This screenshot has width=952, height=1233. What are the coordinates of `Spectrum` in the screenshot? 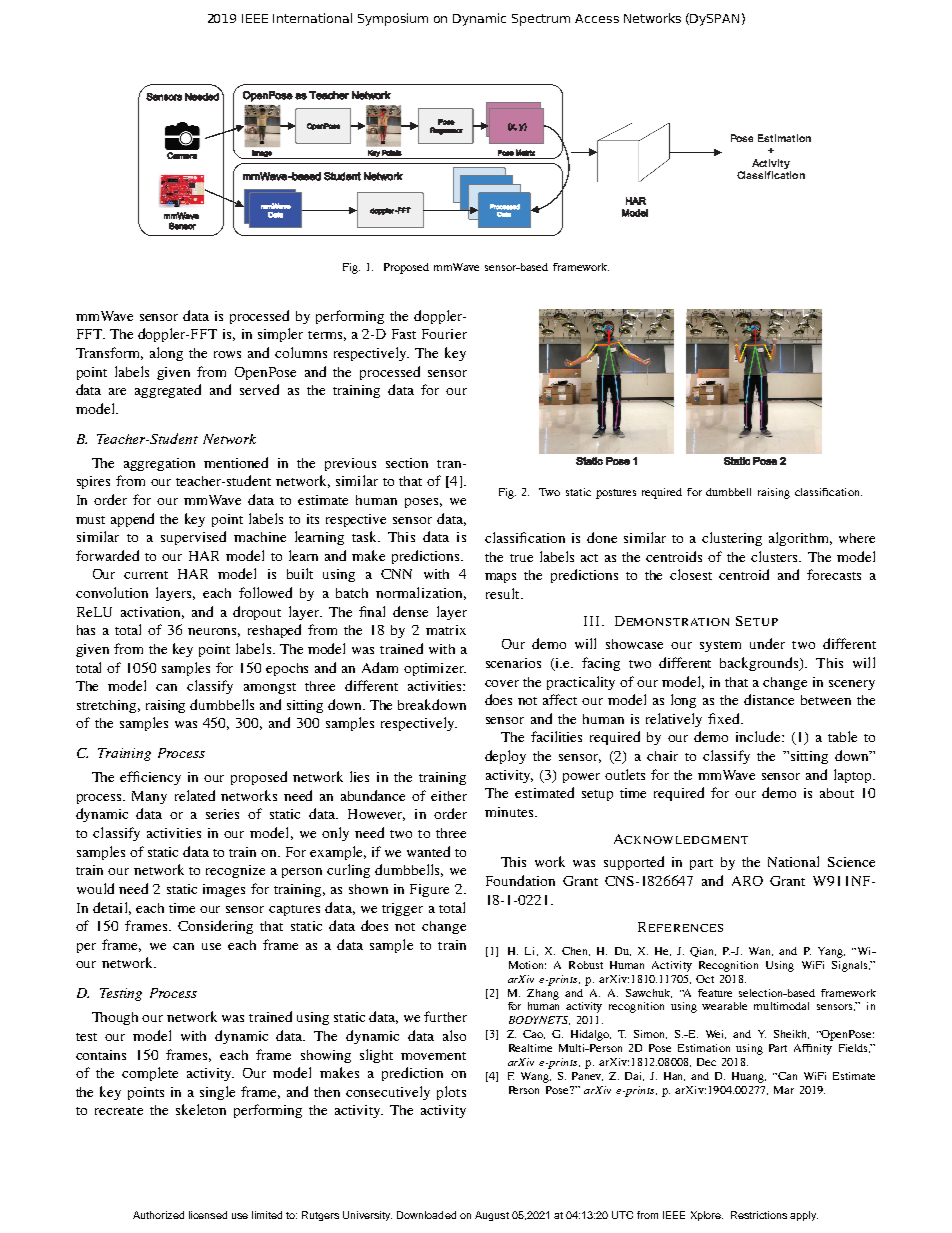 It's located at (541, 20).
